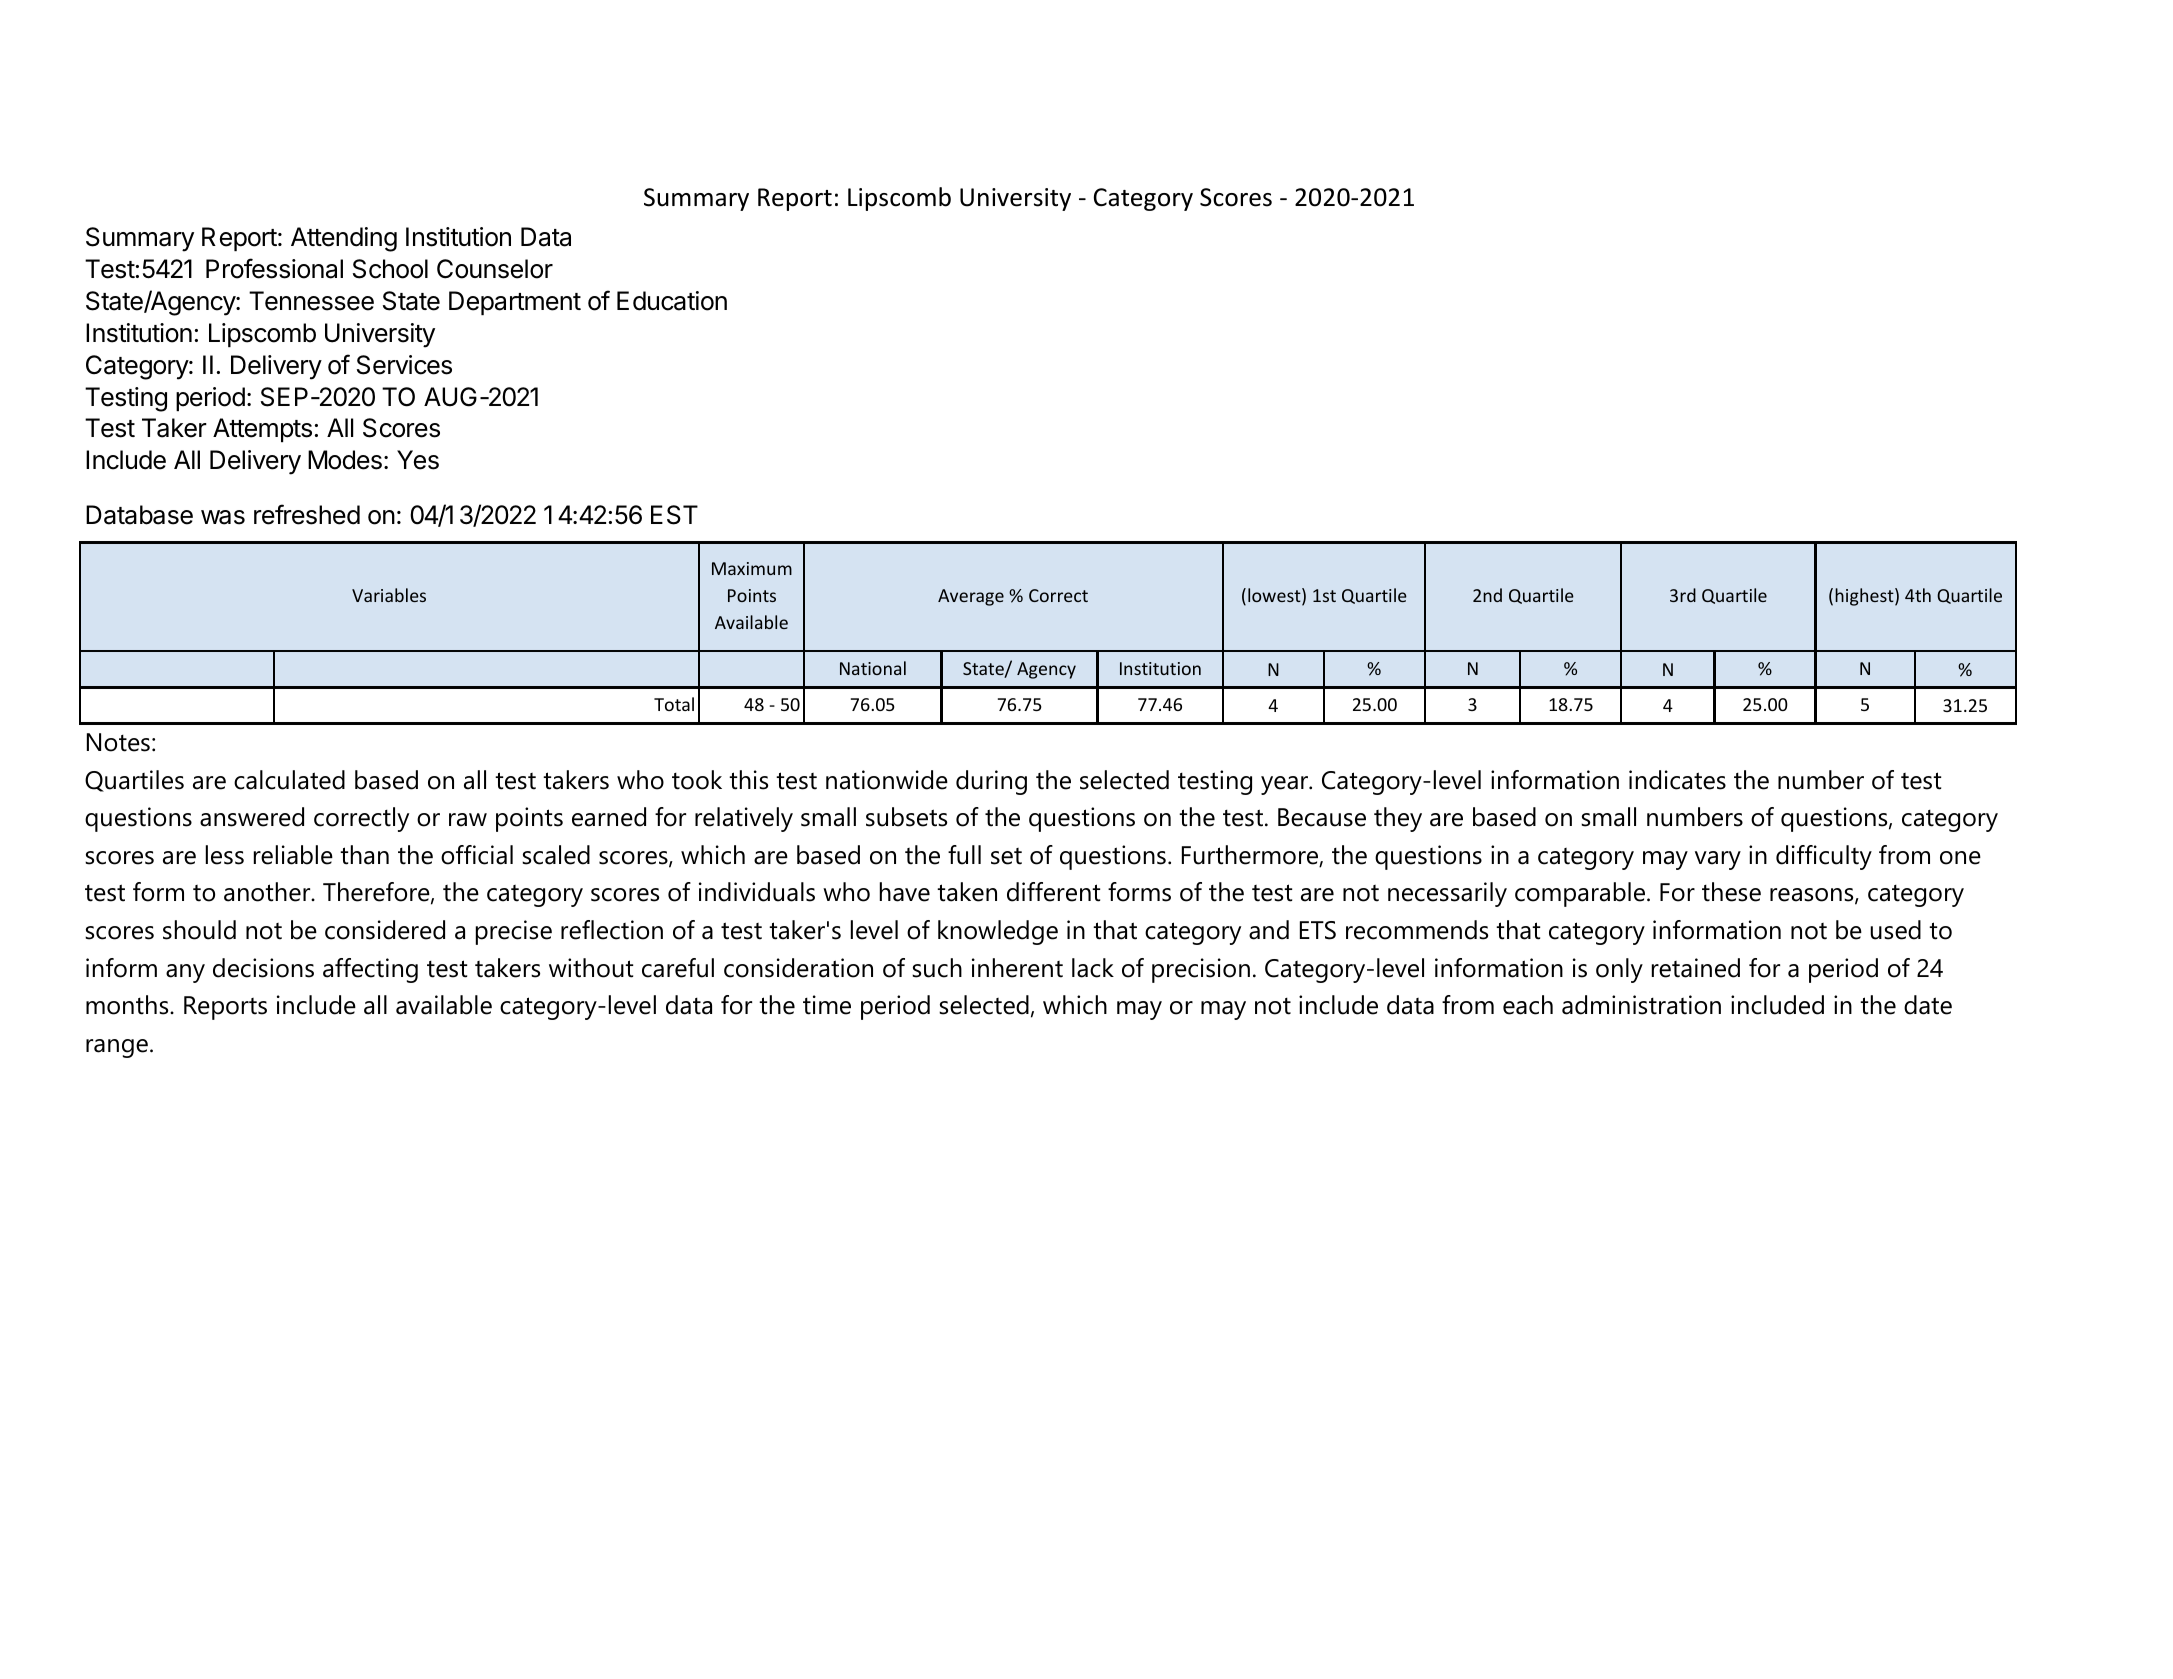 Image resolution: width=2173 pixels, height=1679 pixels. What do you see at coordinates (390, 269) in the screenshot?
I see `School` at bounding box center [390, 269].
